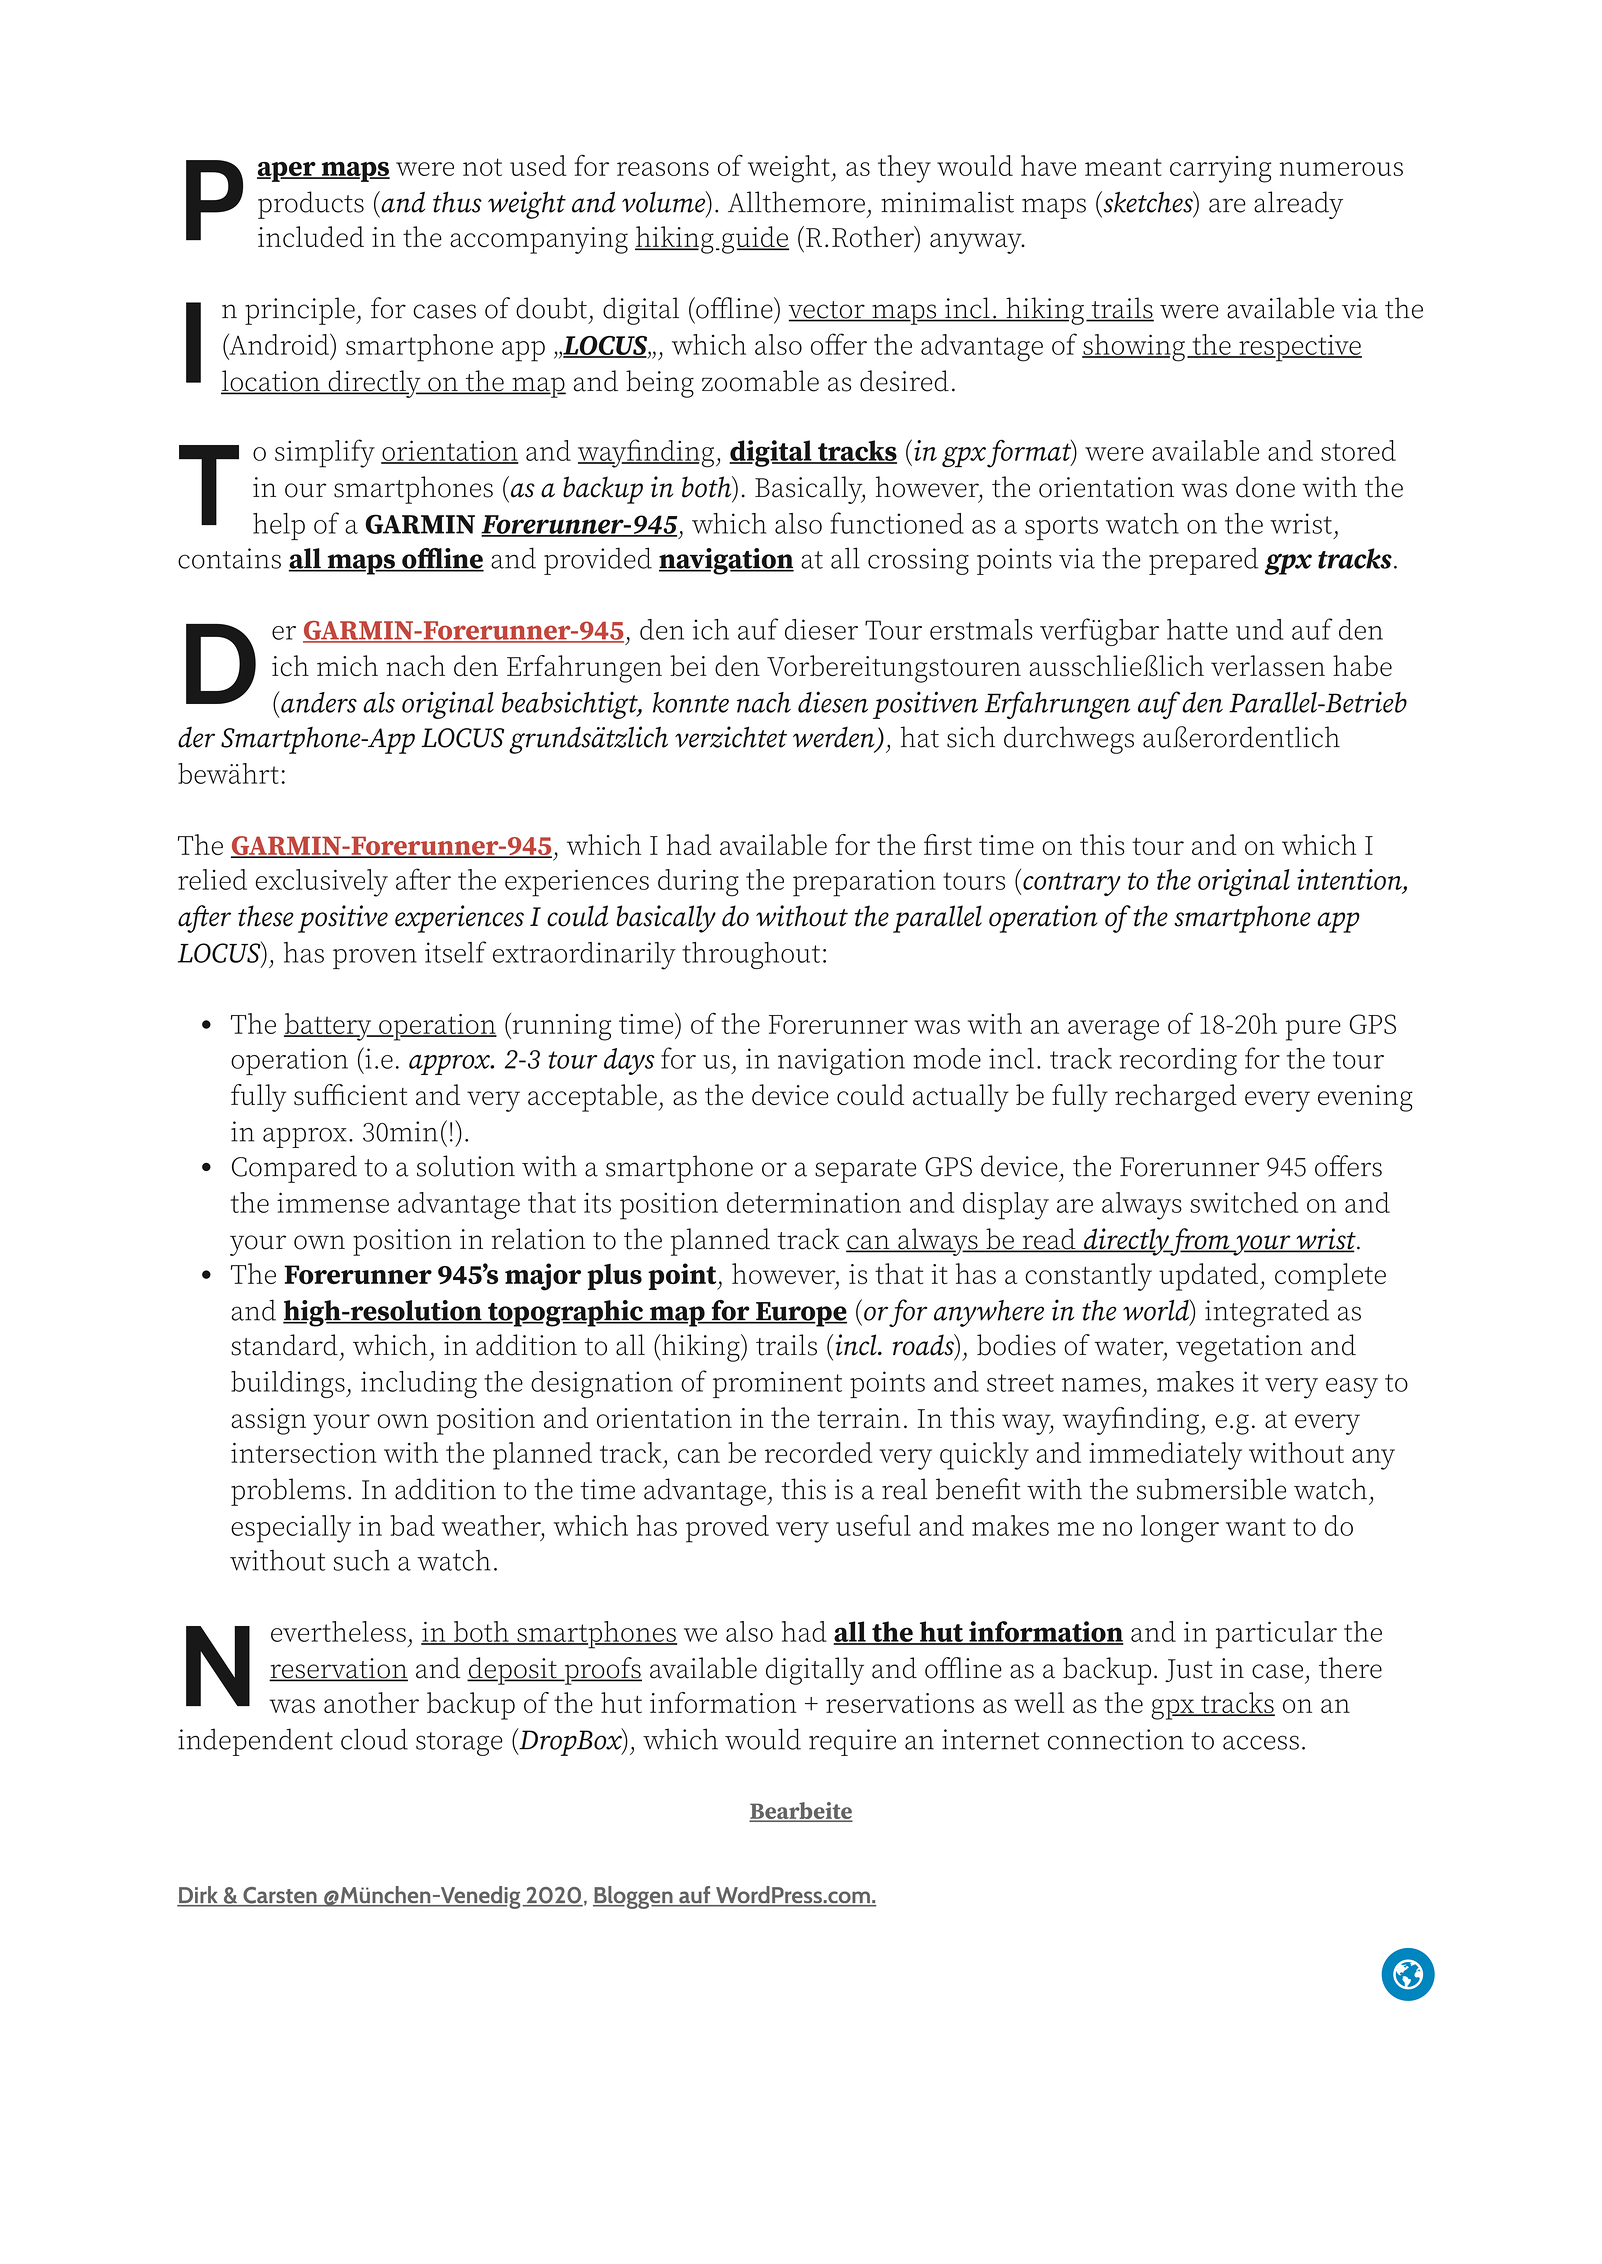  What do you see at coordinates (318, 702) in the page?
I see `anders` at bounding box center [318, 702].
